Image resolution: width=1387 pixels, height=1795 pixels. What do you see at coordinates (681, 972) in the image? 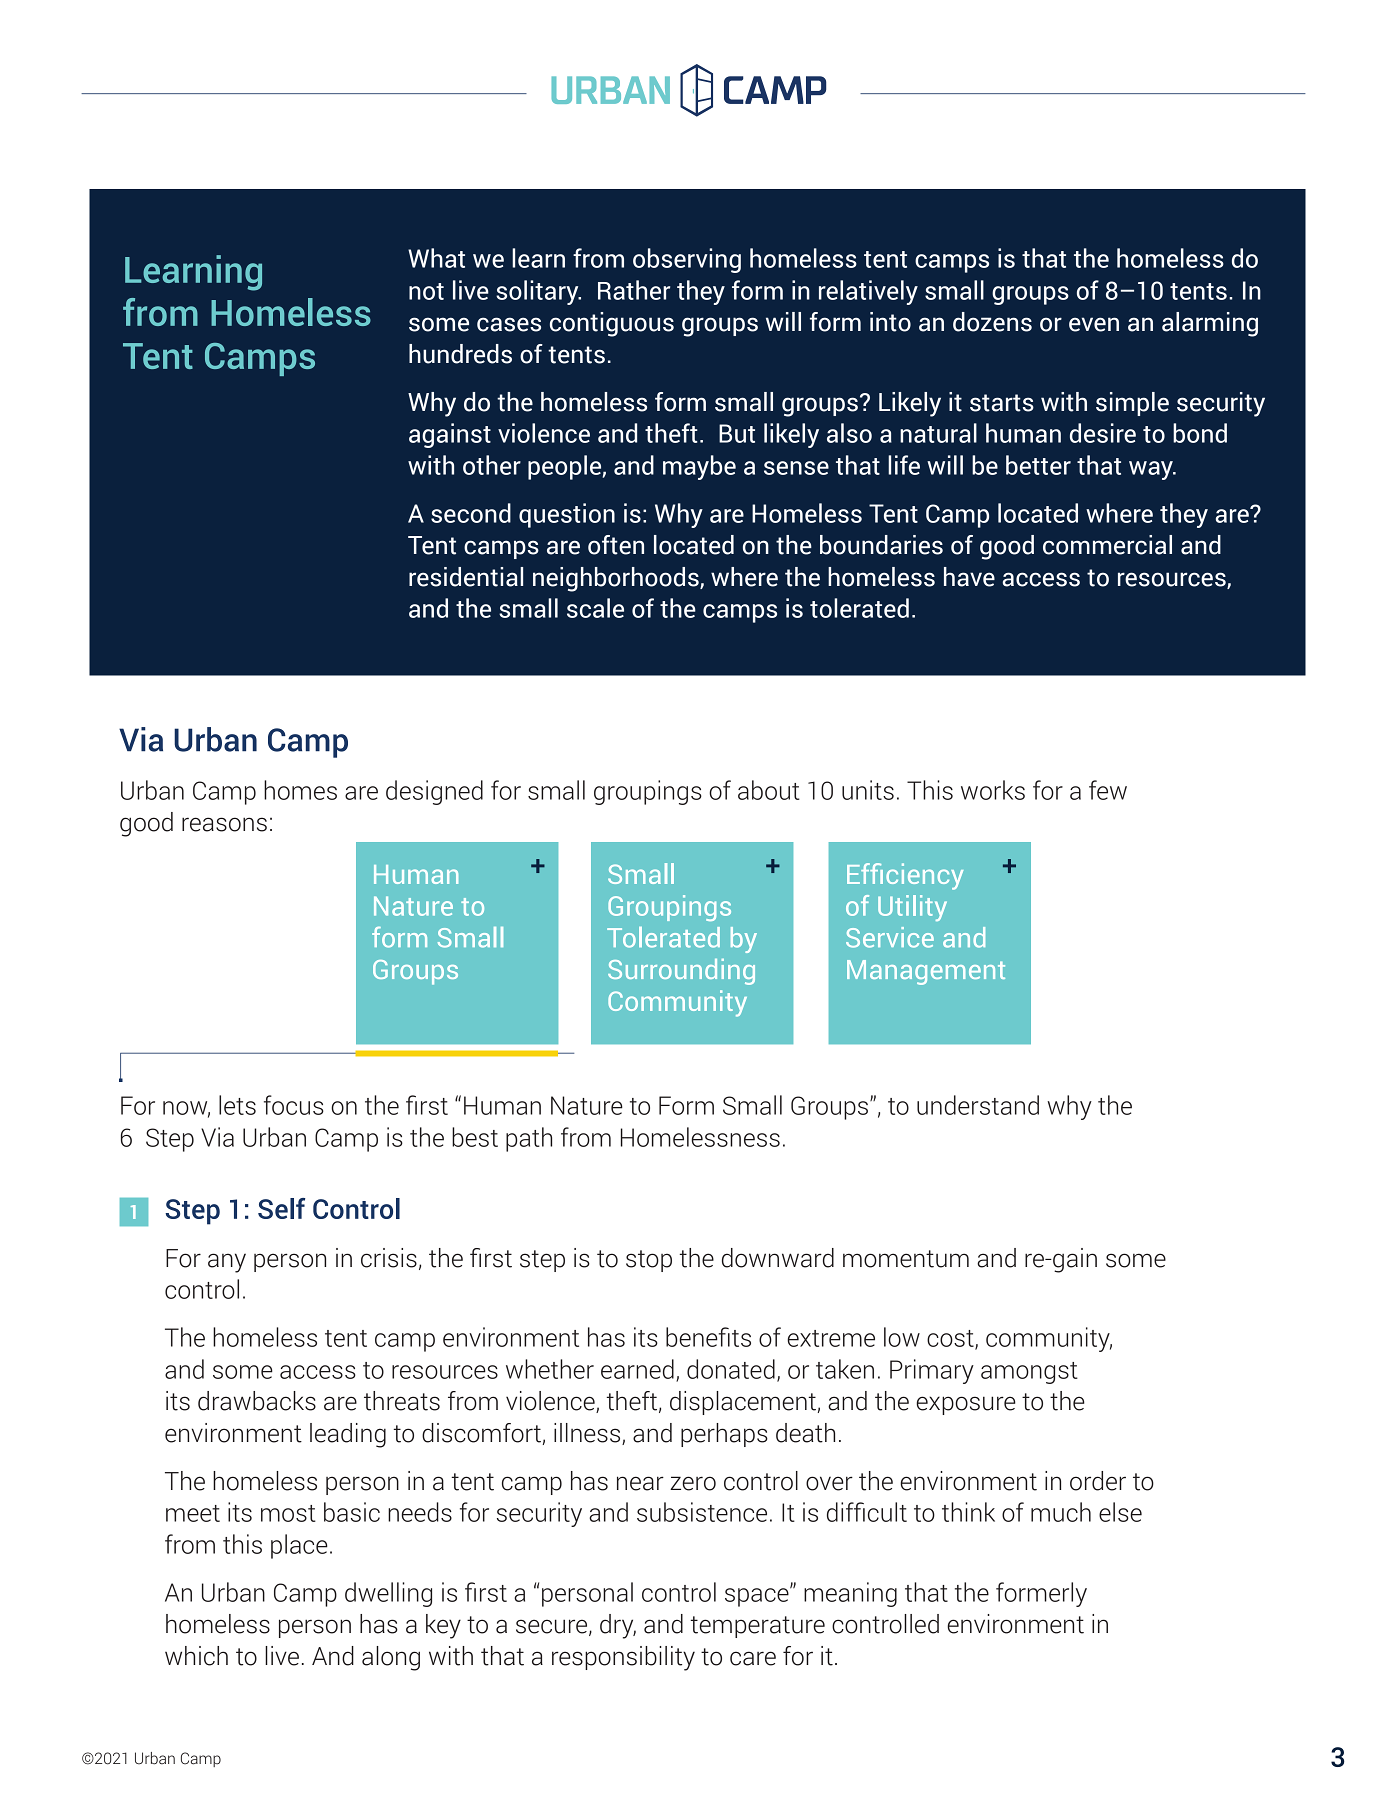
I see `Surrounding` at bounding box center [681, 972].
